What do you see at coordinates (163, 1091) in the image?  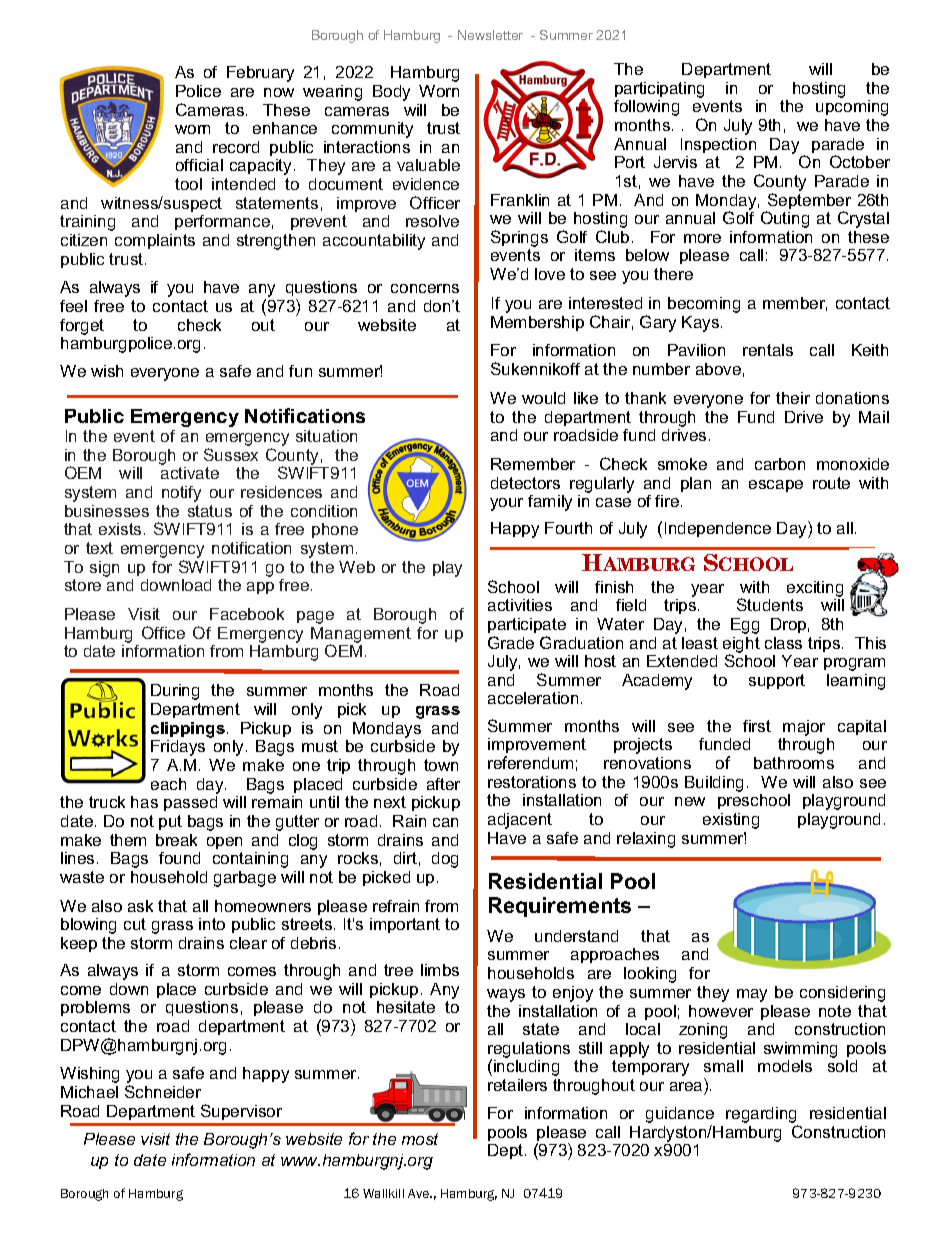 I see `Schneider` at bounding box center [163, 1091].
